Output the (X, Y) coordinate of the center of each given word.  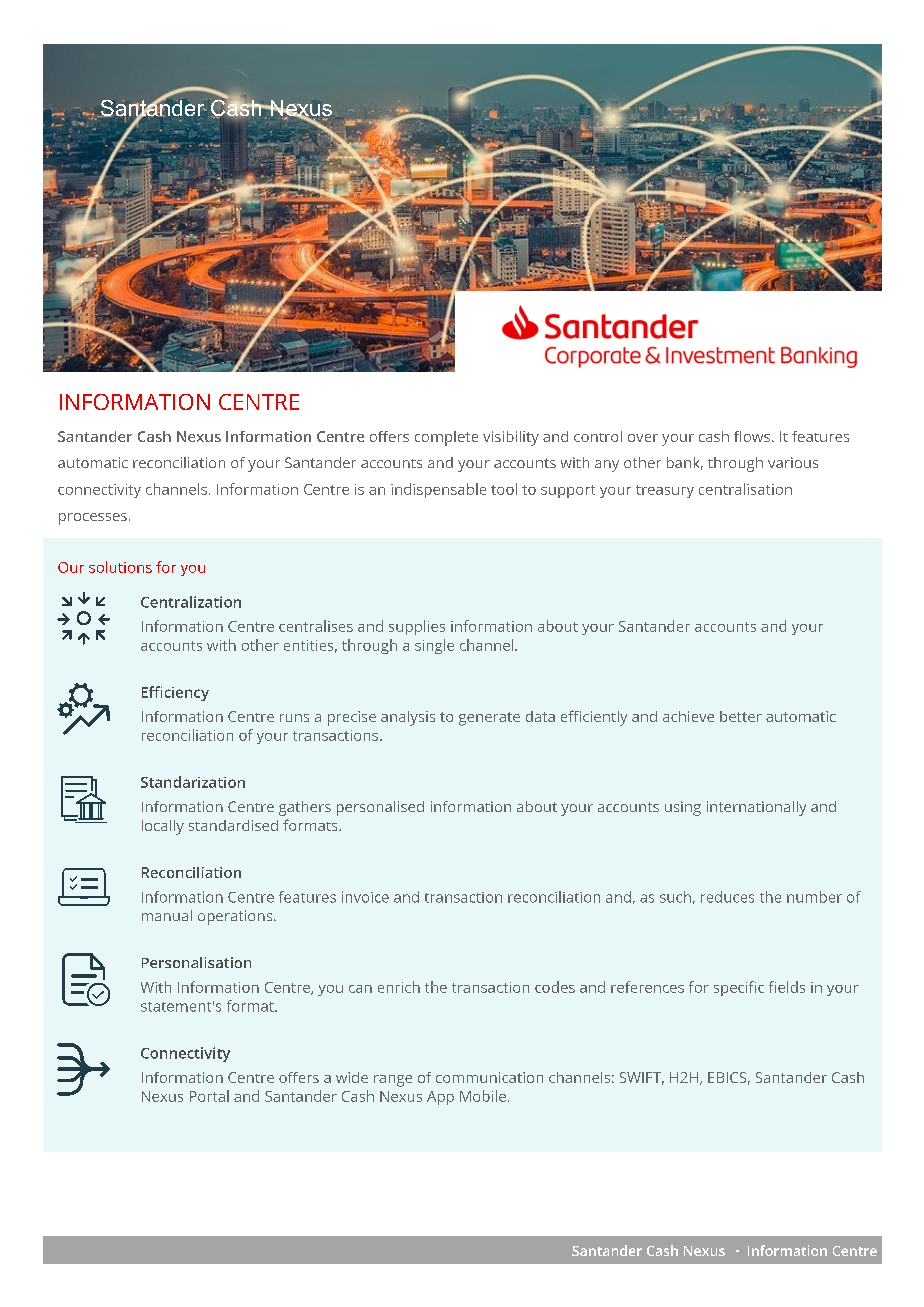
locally (163, 827)
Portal (209, 1096)
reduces (727, 897)
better (741, 716)
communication (489, 1077)
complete (446, 438)
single (434, 646)
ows (757, 438)
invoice (365, 897)
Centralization (191, 602)
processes (93, 519)
